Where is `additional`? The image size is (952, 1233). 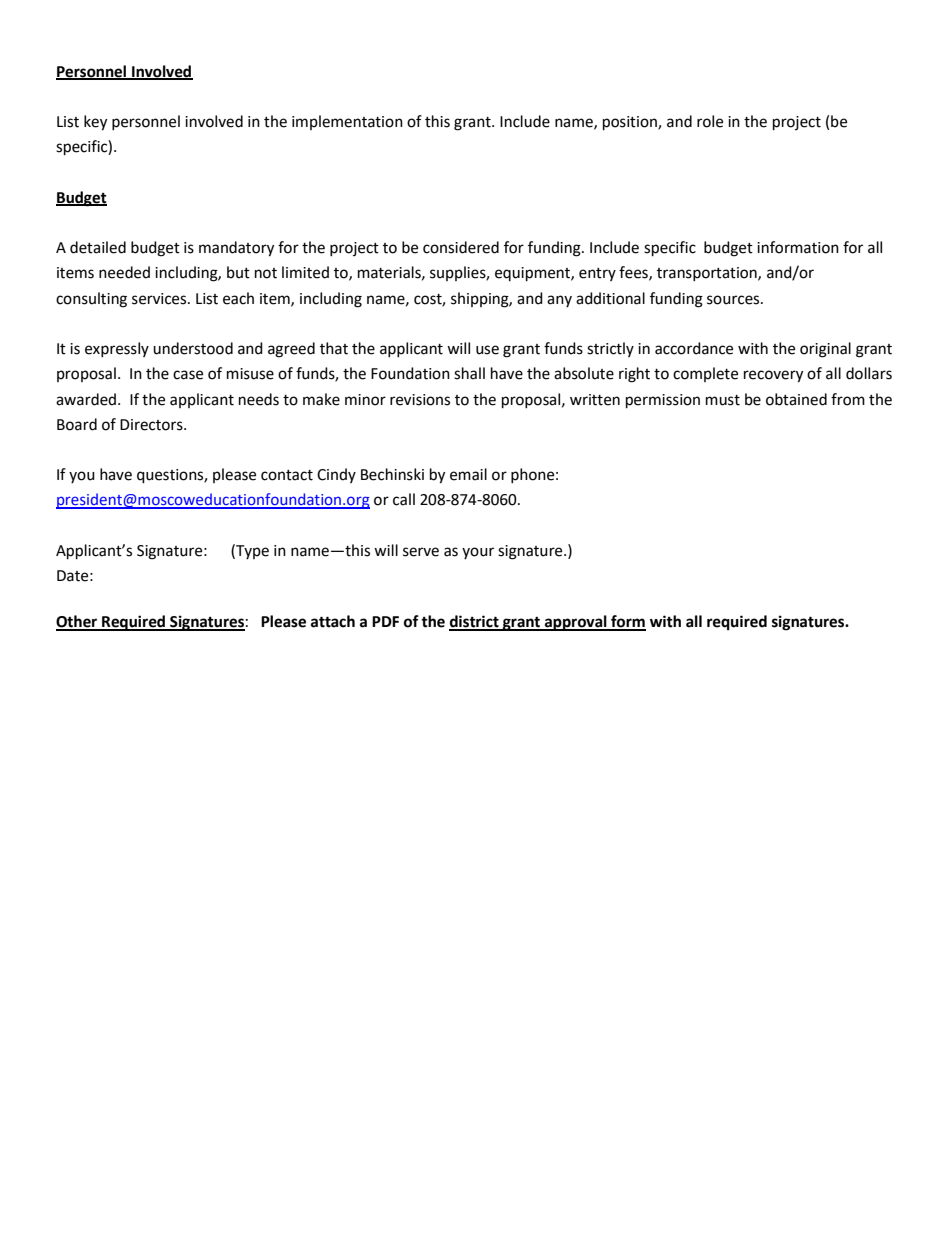
additional is located at coordinates (610, 298).
